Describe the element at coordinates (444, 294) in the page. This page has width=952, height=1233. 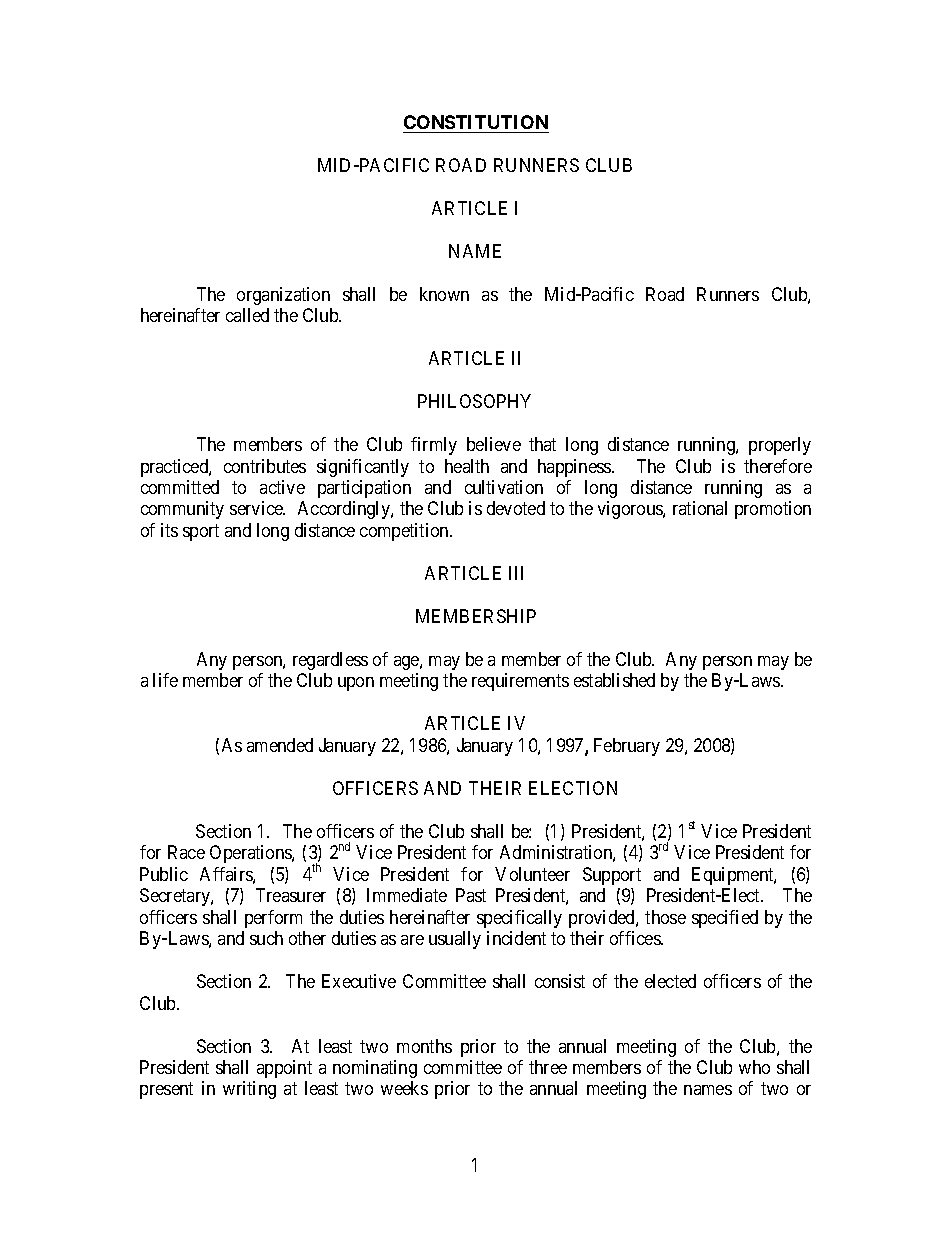
I see `known` at that location.
